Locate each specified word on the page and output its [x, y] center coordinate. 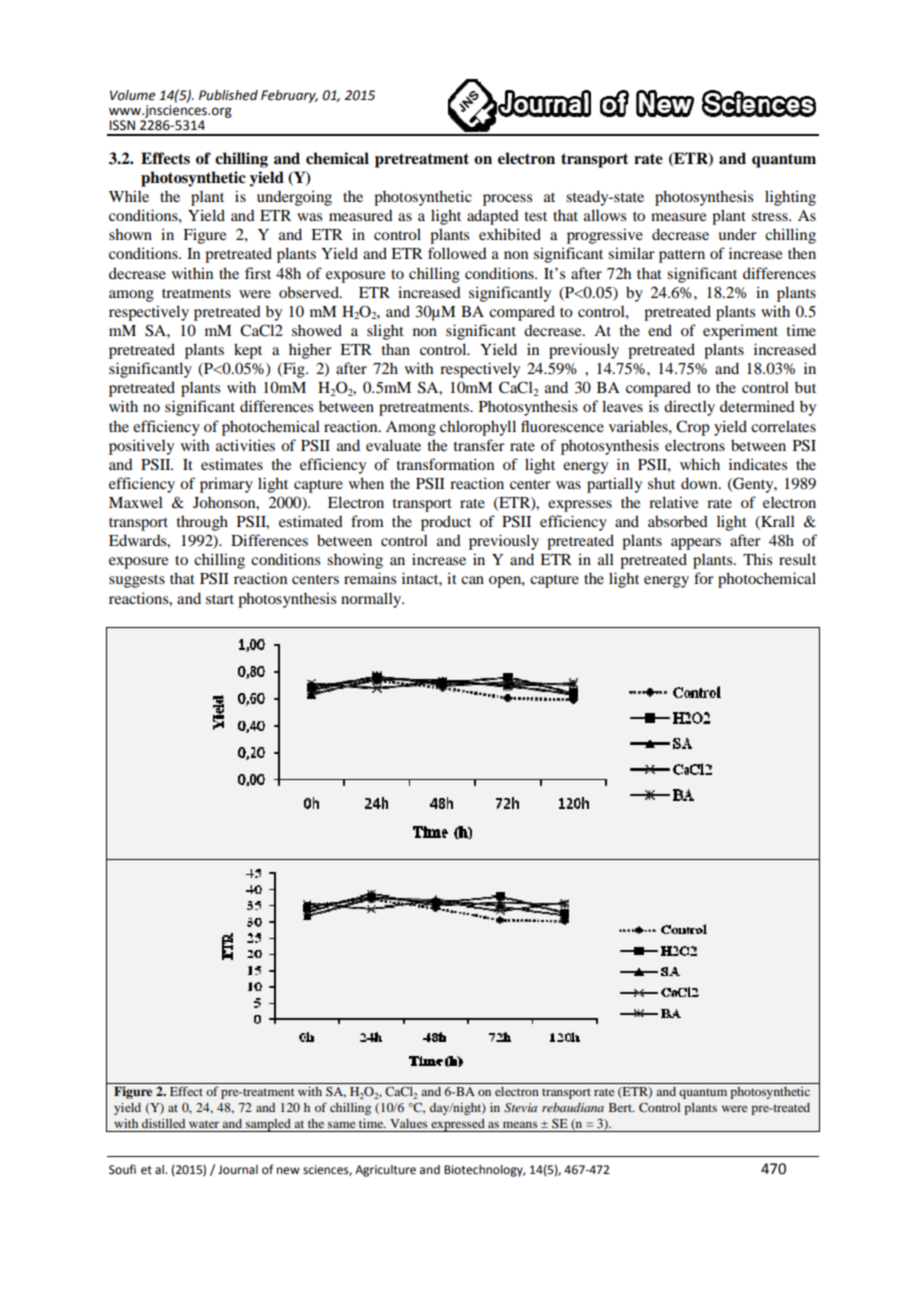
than [396, 349]
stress [771, 216]
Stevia [520, 1108]
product [446, 523]
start [220, 599]
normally [372, 600]
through [202, 523]
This [757, 559]
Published [228, 95]
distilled [163, 1123]
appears [696, 544]
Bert [621, 1107]
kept [248, 351]
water [204, 1124]
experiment [740, 332]
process [507, 200]
